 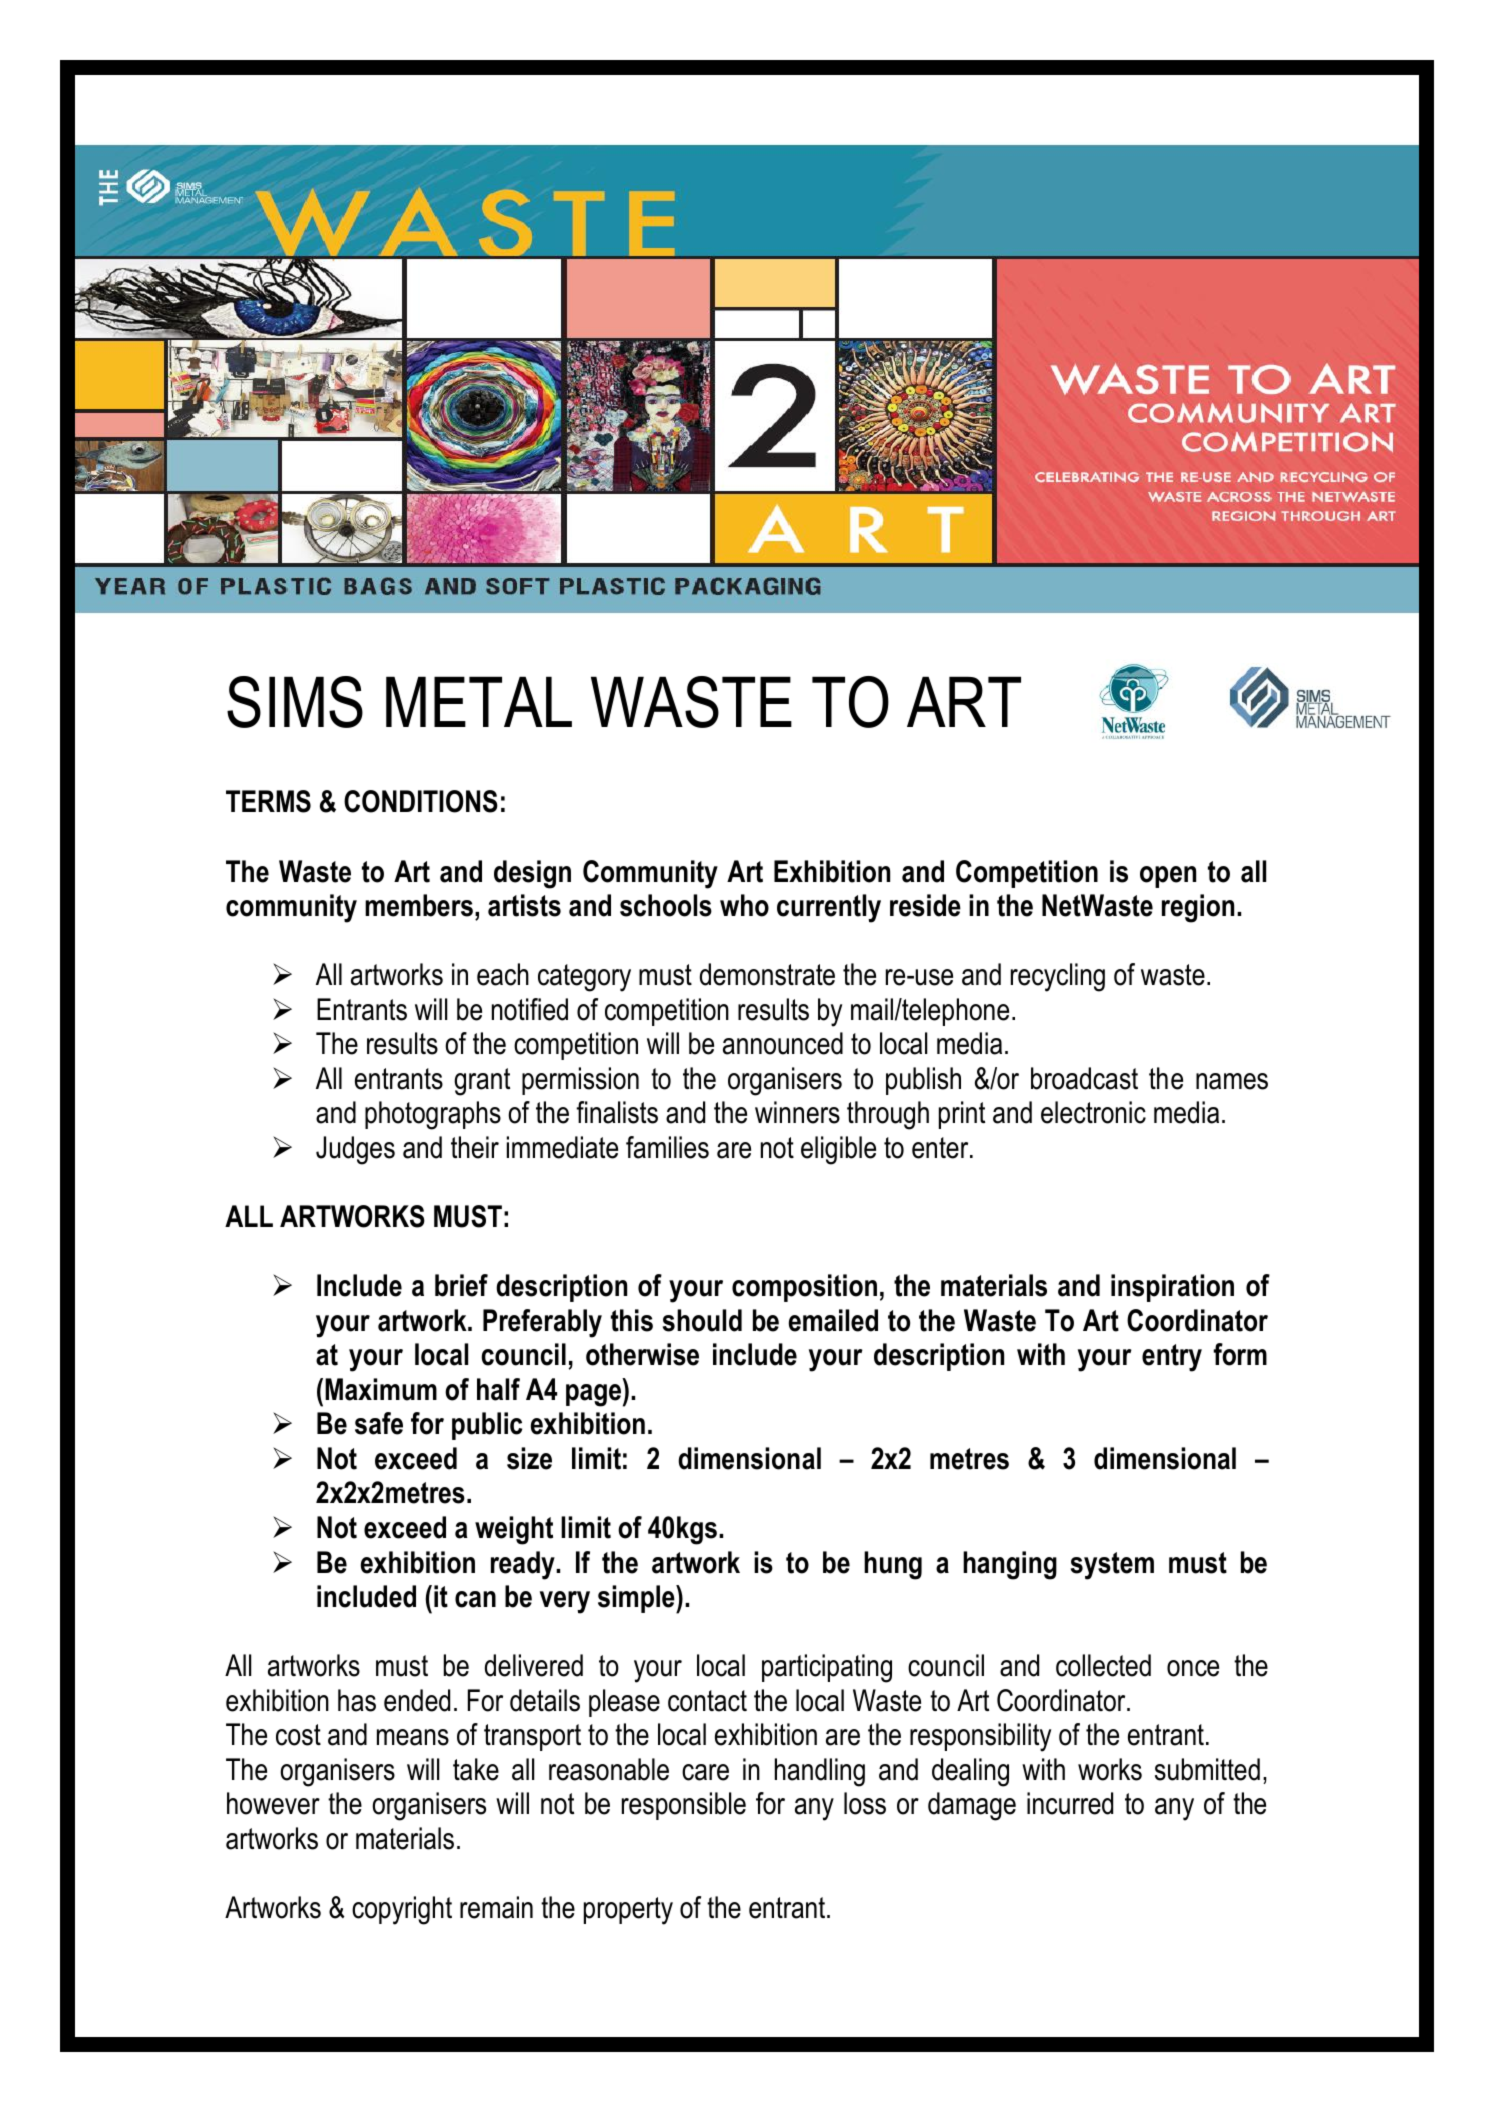 What do you see at coordinates (1168, 877) in the screenshot?
I see `open` at bounding box center [1168, 877].
